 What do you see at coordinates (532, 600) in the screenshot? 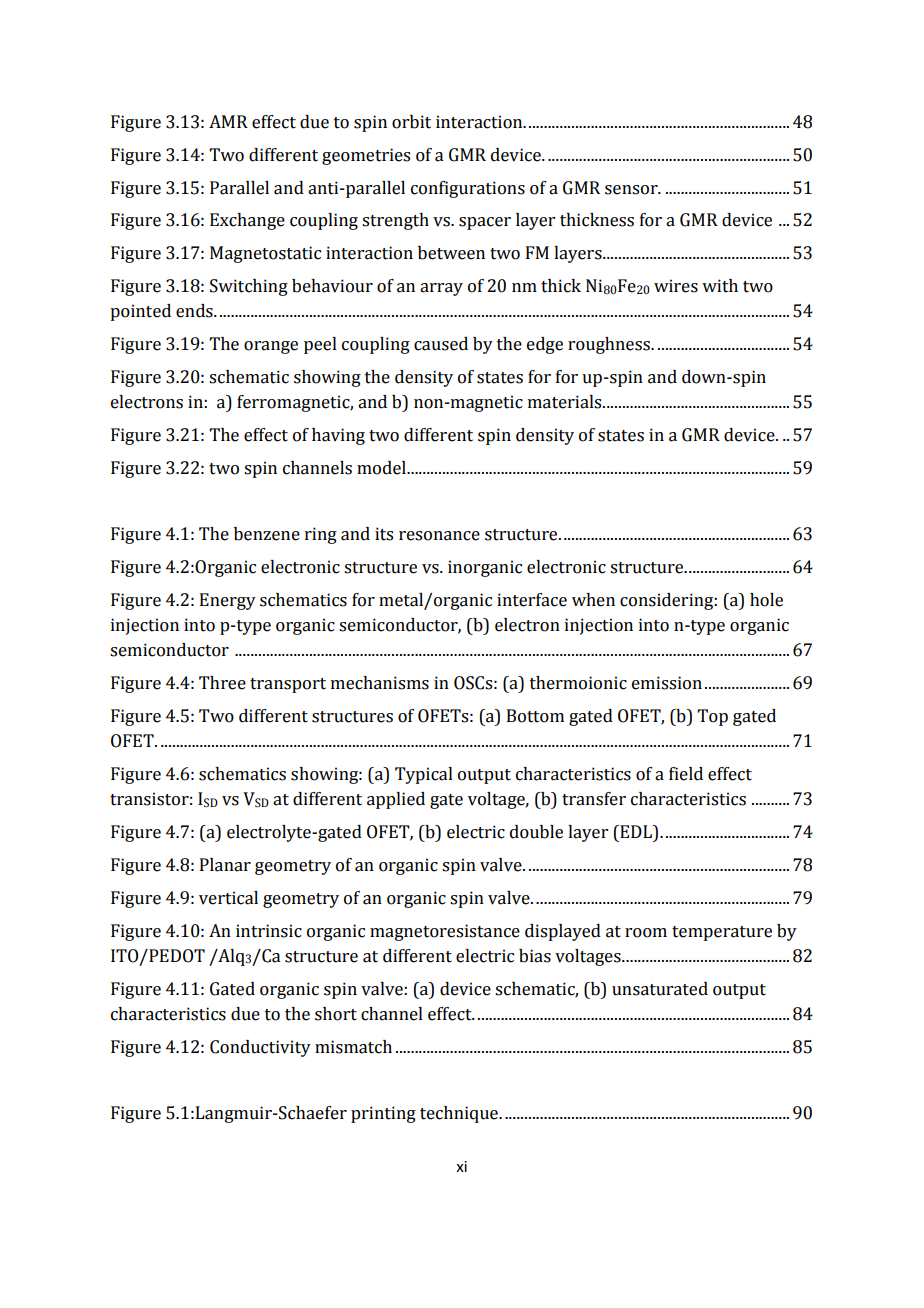
I see `interface` at bounding box center [532, 600].
